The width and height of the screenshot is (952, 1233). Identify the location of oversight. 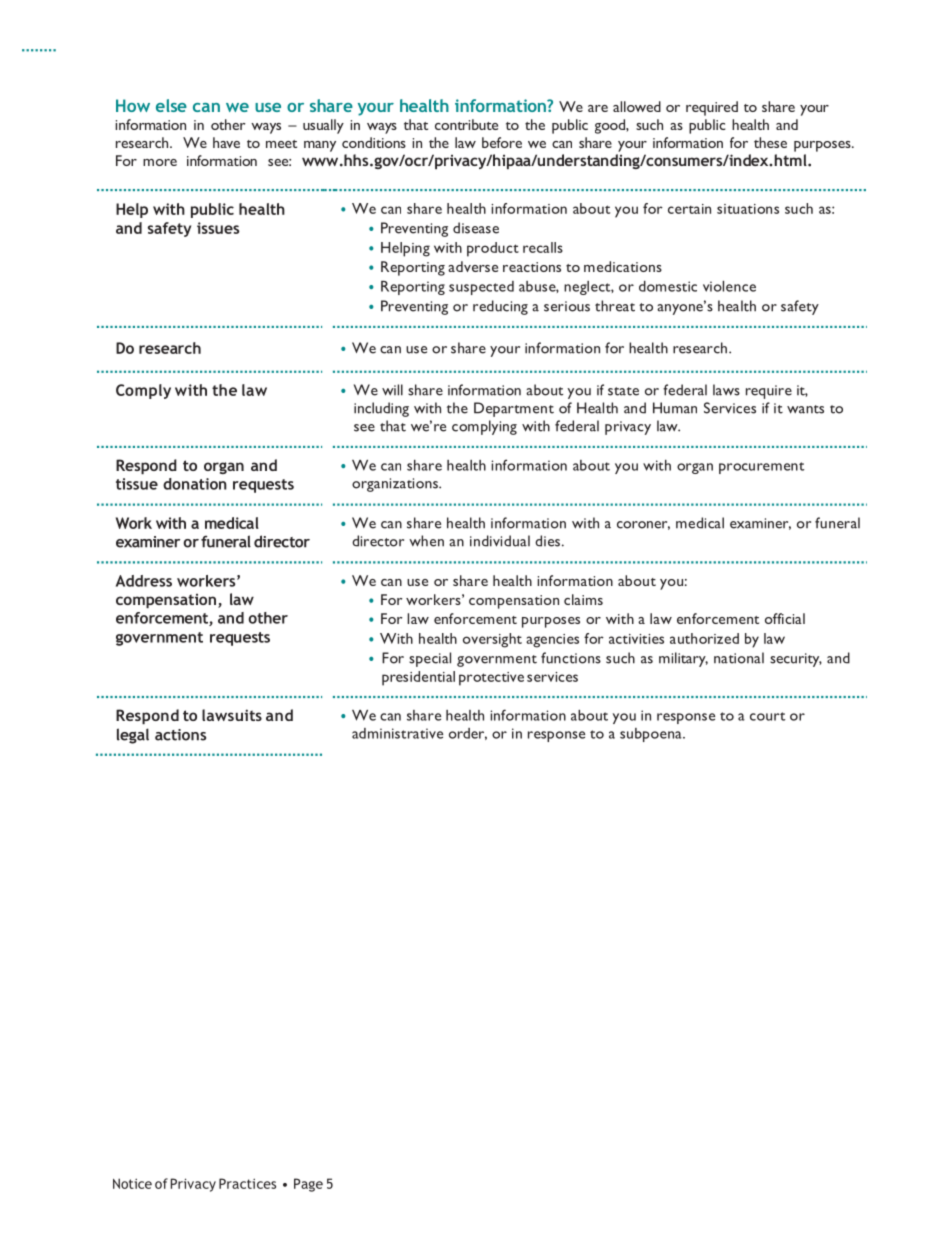
(492, 640).
